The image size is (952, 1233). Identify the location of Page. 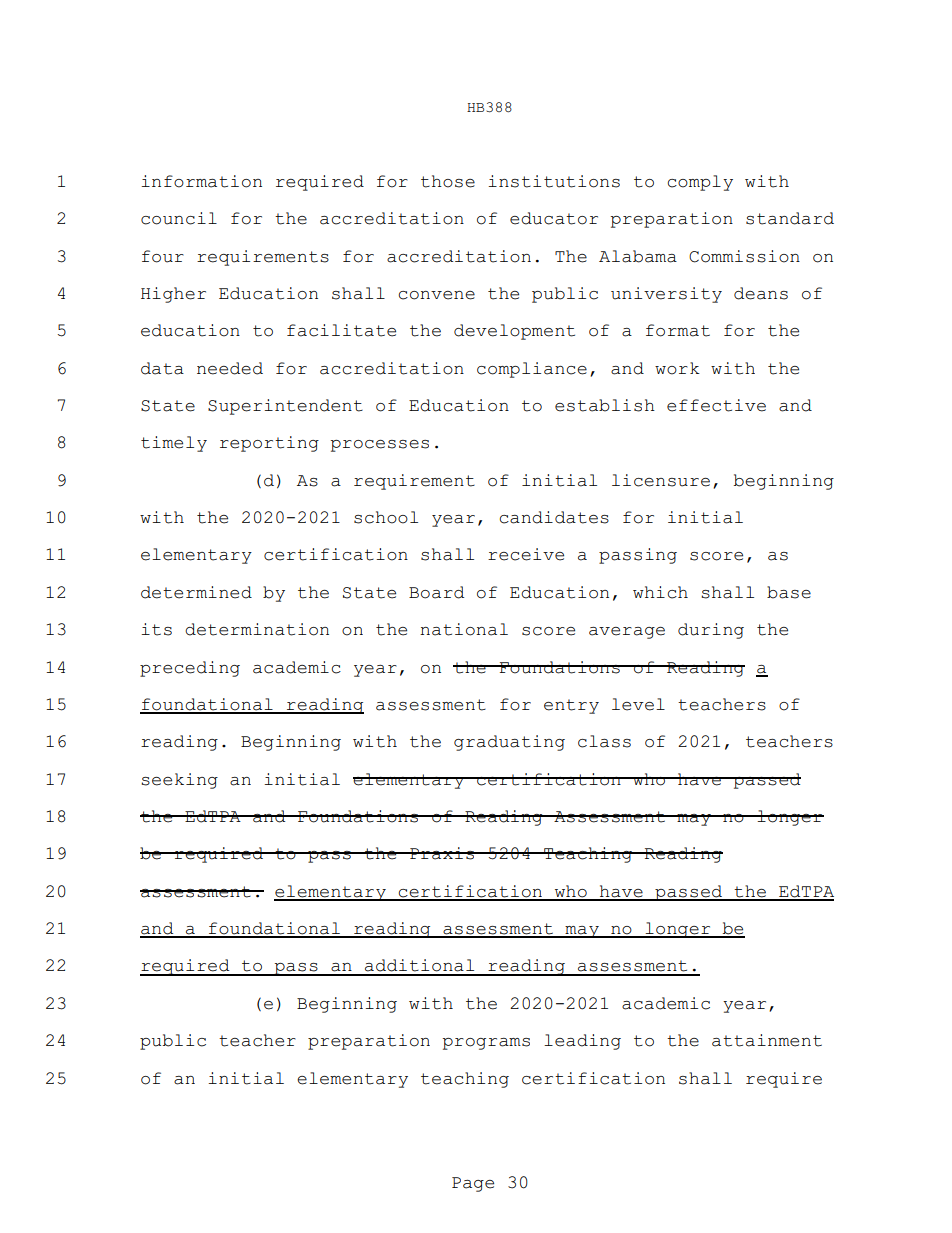
(473, 1184).
